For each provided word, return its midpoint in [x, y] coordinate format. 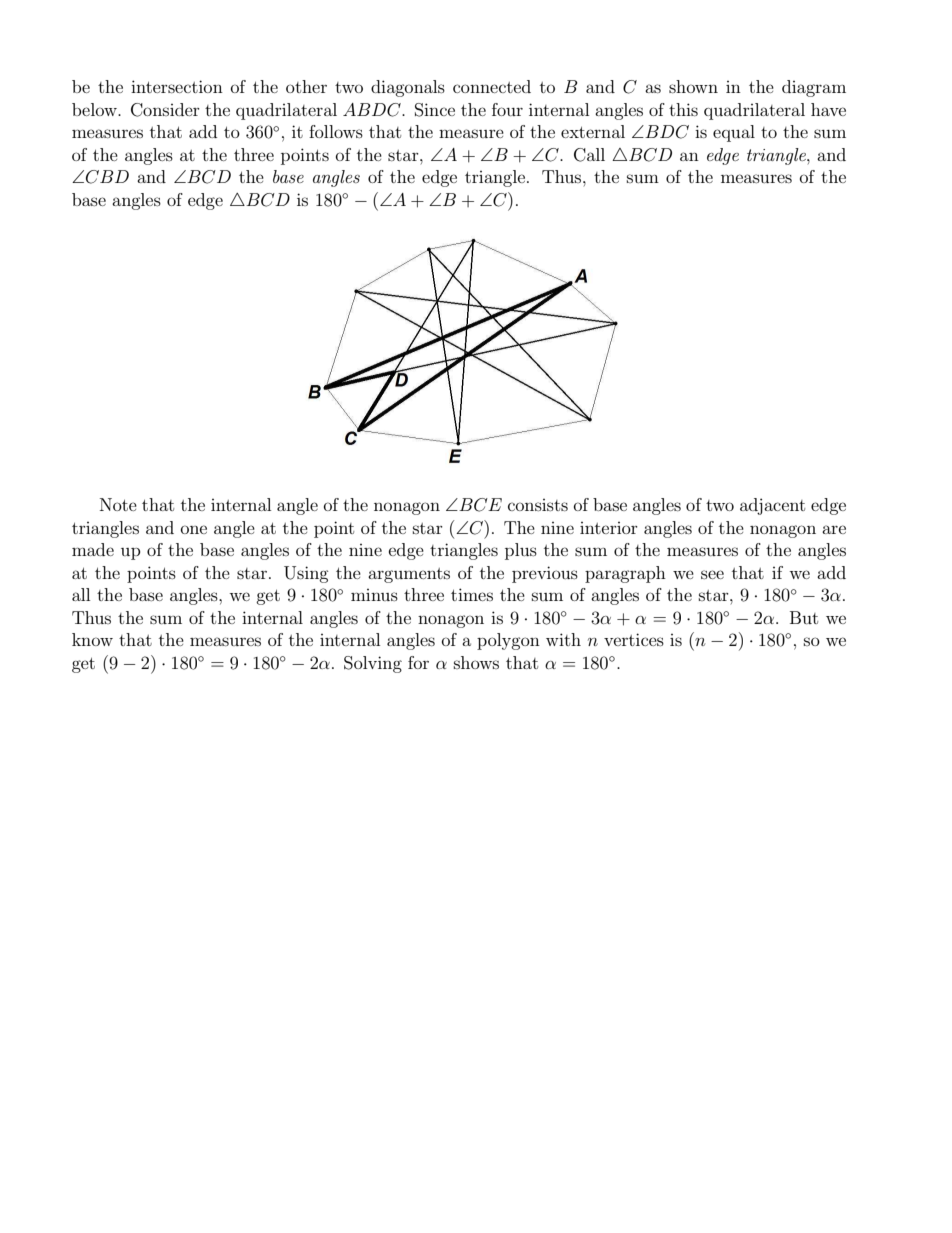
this [683, 109]
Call [589, 155]
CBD [107, 177]
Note [118, 504]
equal [734, 133]
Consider [165, 110]
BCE [479, 505]
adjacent [772, 506]
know [92, 639]
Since [435, 110]
